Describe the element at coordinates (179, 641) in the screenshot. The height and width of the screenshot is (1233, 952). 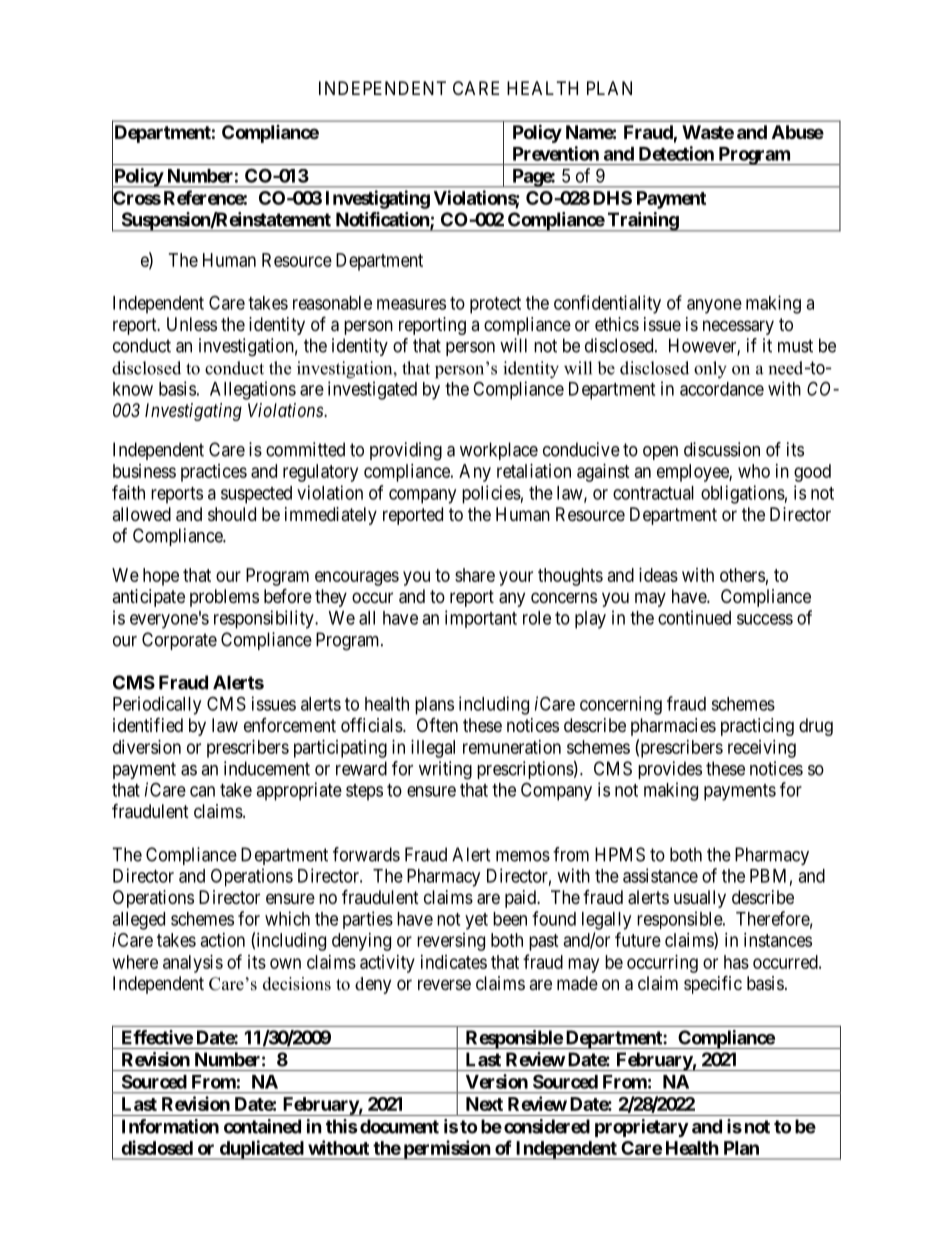
I see `Corporate` at that location.
